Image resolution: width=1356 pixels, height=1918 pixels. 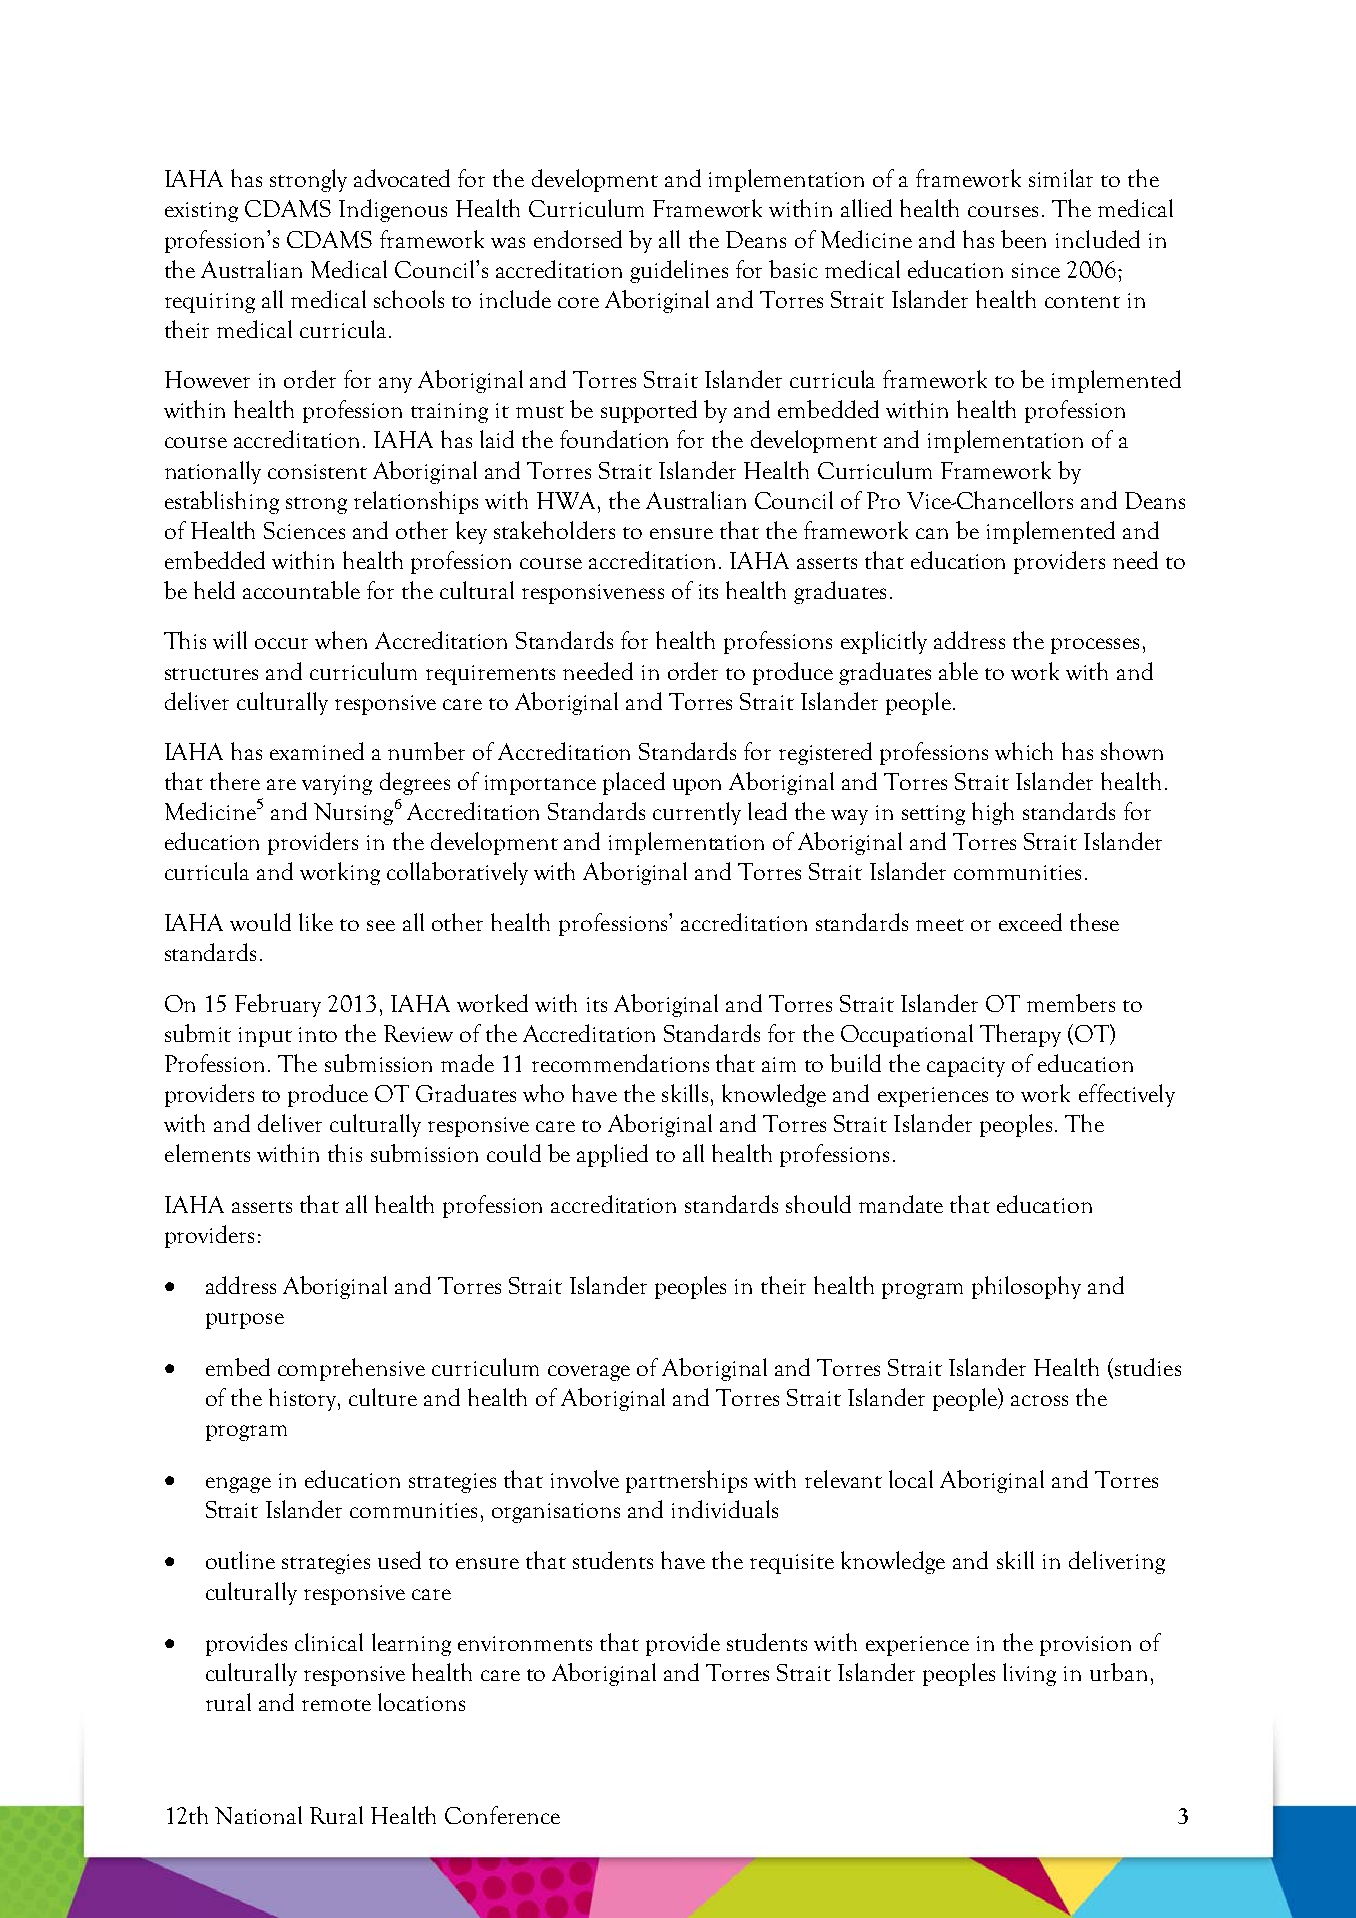 What do you see at coordinates (502, 1815) in the screenshot?
I see `Conference` at bounding box center [502, 1815].
